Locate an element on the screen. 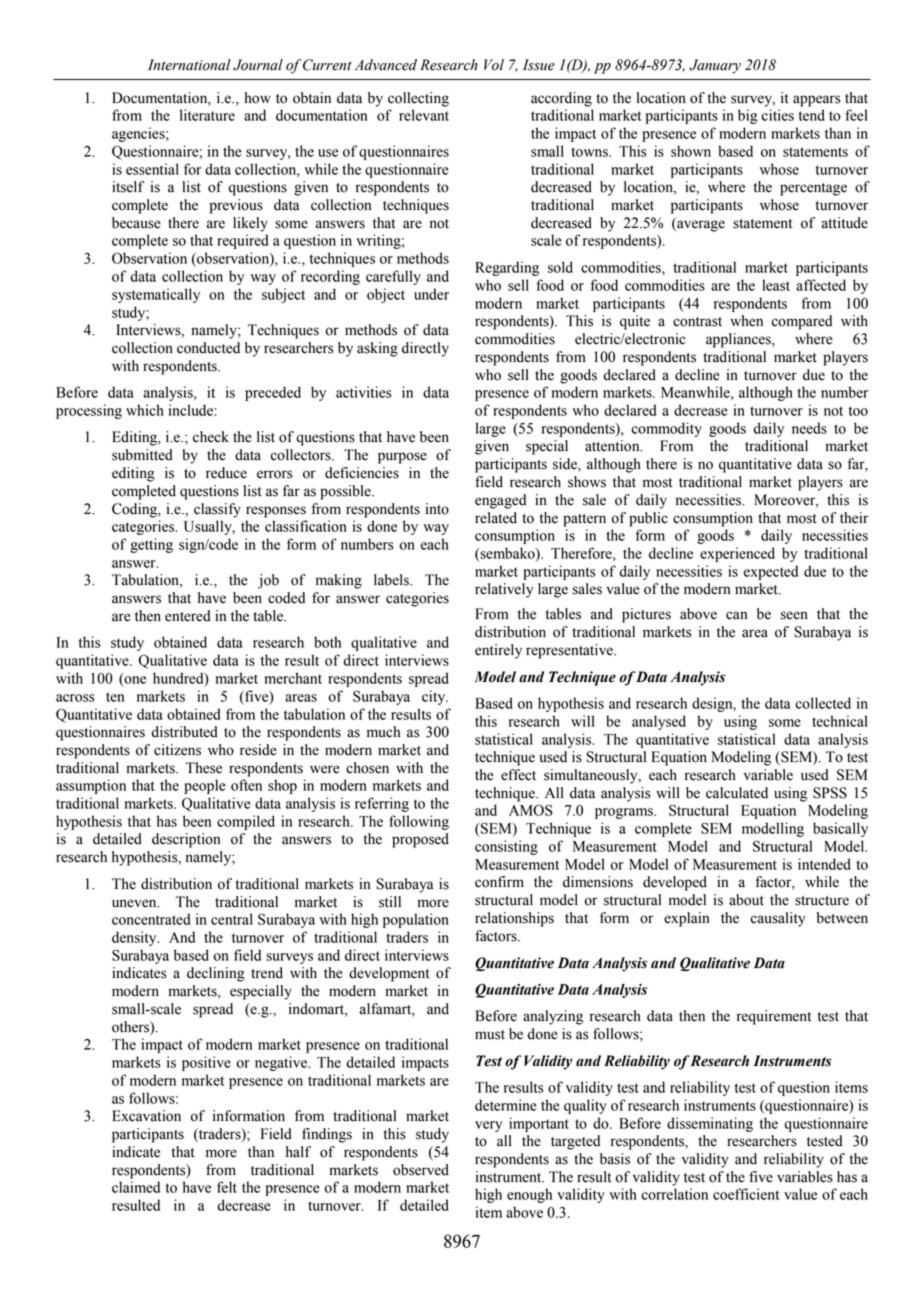 The width and height of the screenshot is (924, 1308). purpose is located at coordinates (402, 458).
